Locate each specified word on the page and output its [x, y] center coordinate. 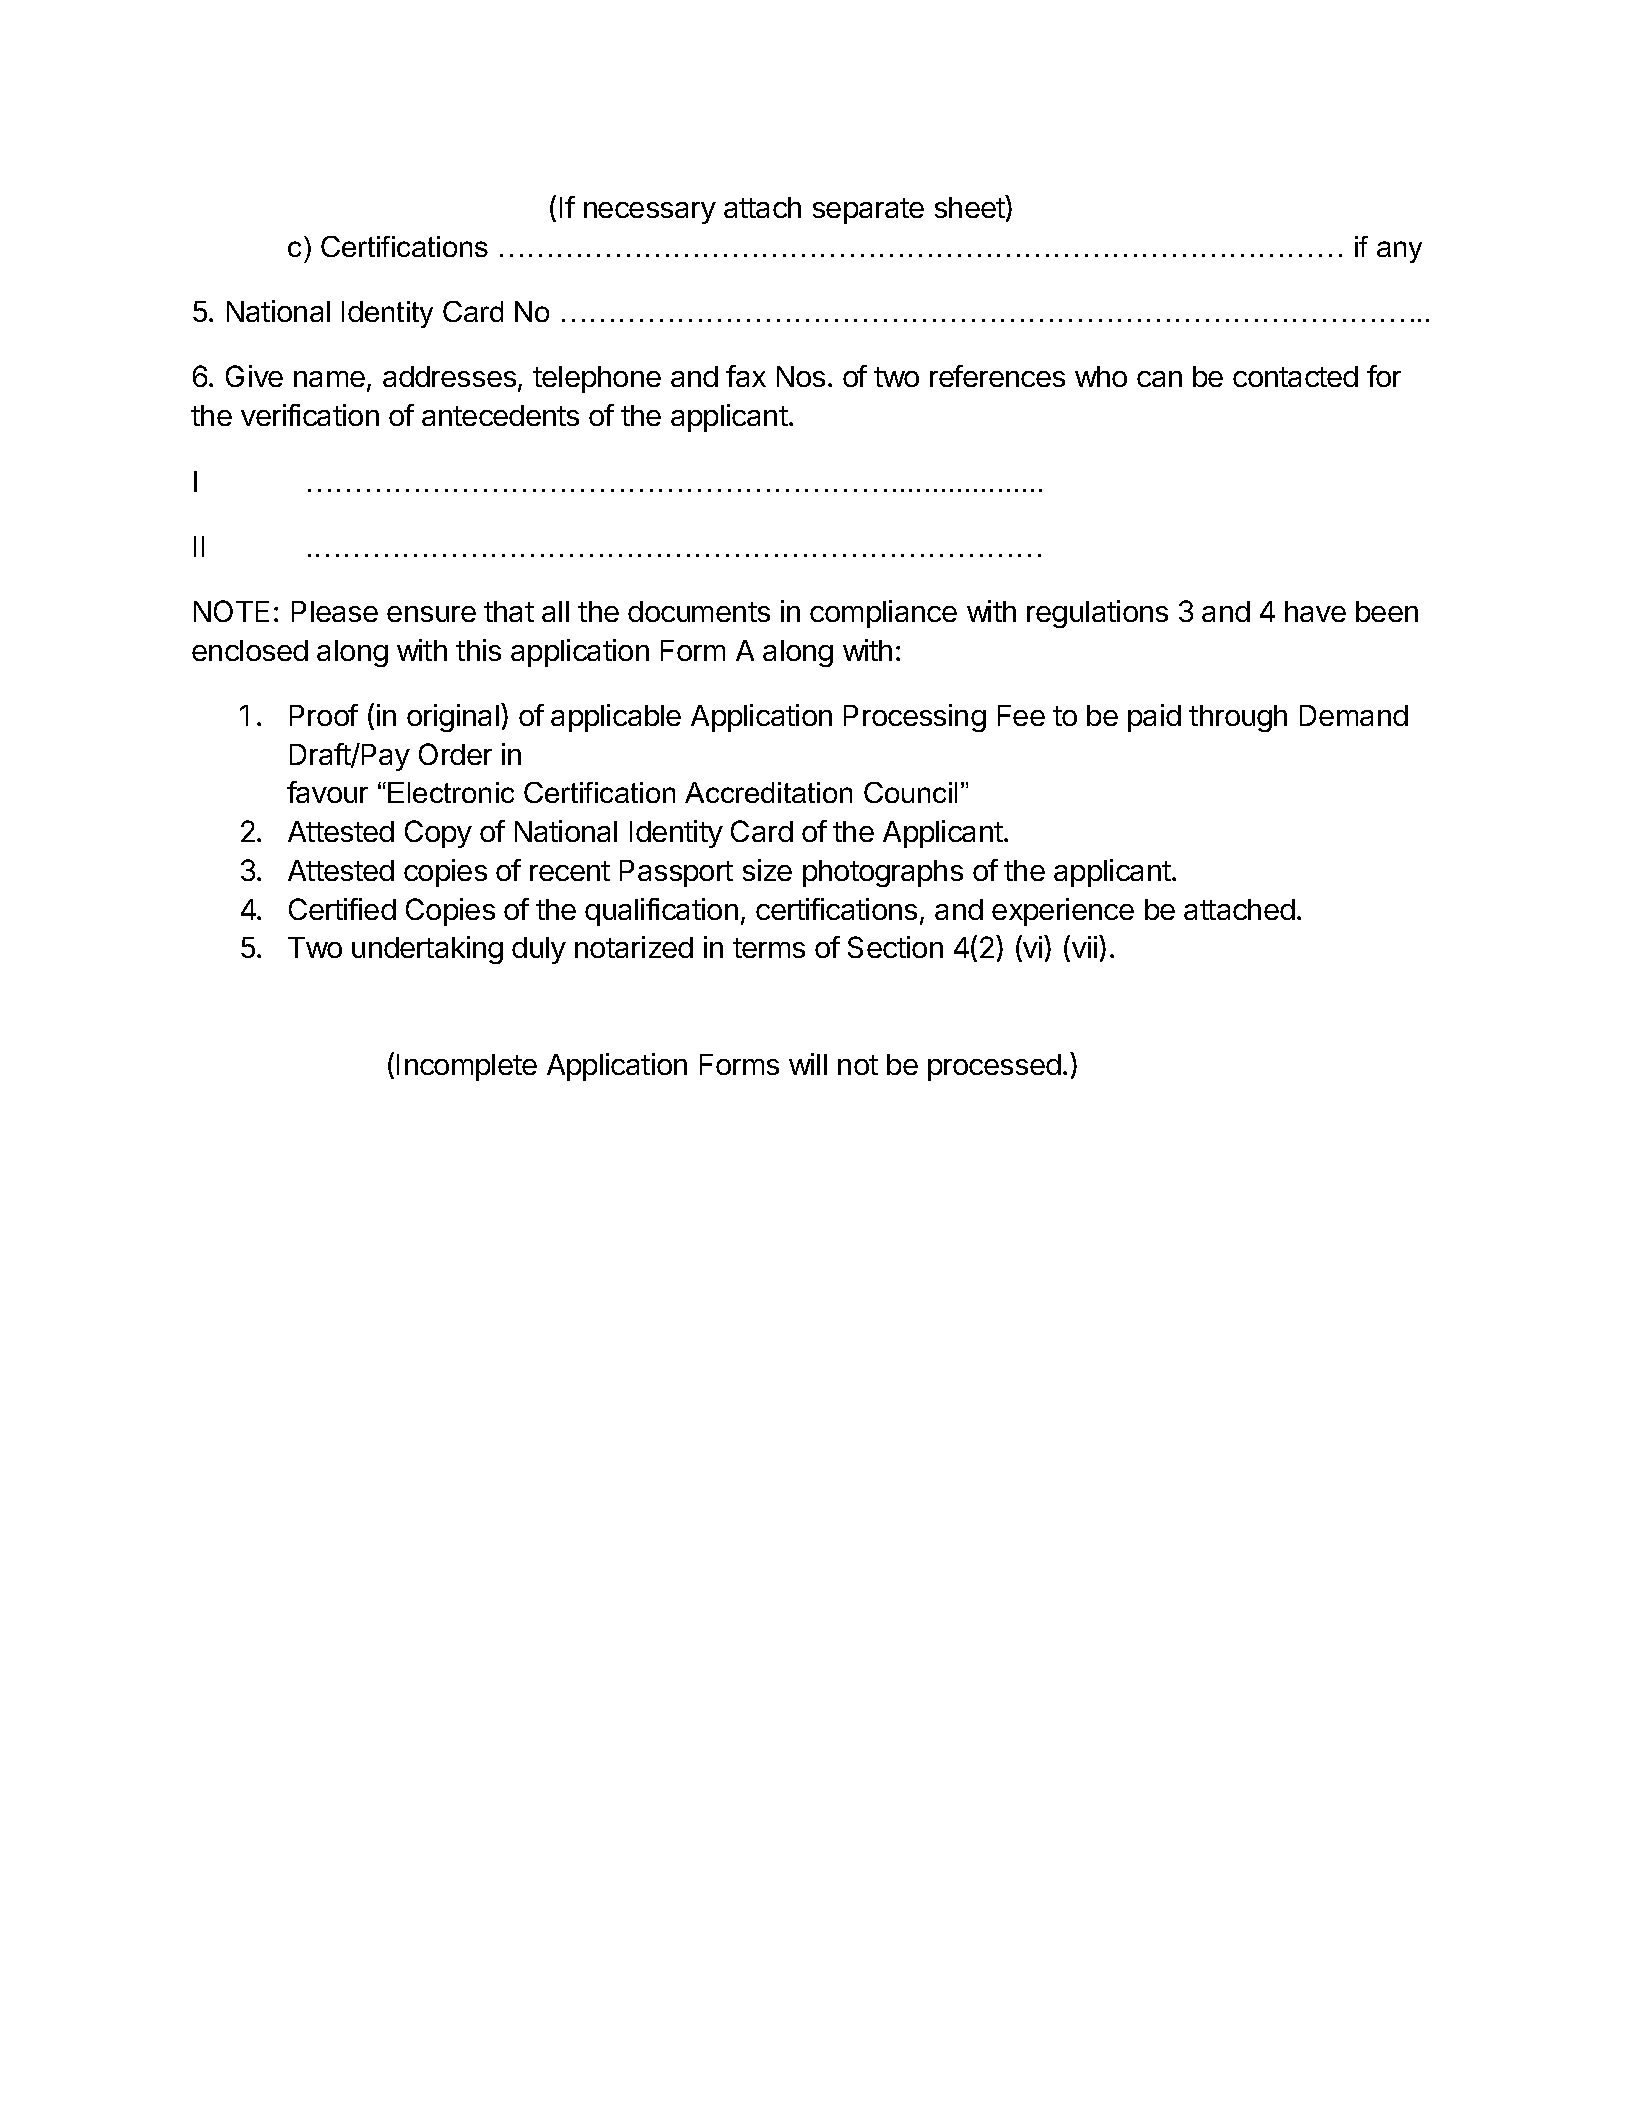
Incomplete [467, 1067]
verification [310, 415]
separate [868, 211]
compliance [883, 614]
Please [335, 611]
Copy [438, 834]
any [1399, 252]
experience [1063, 912]
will [808, 1064]
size [767, 870]
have [1315, 611]
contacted [1295, 376]
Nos [801, 376]
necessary [650, 213]
